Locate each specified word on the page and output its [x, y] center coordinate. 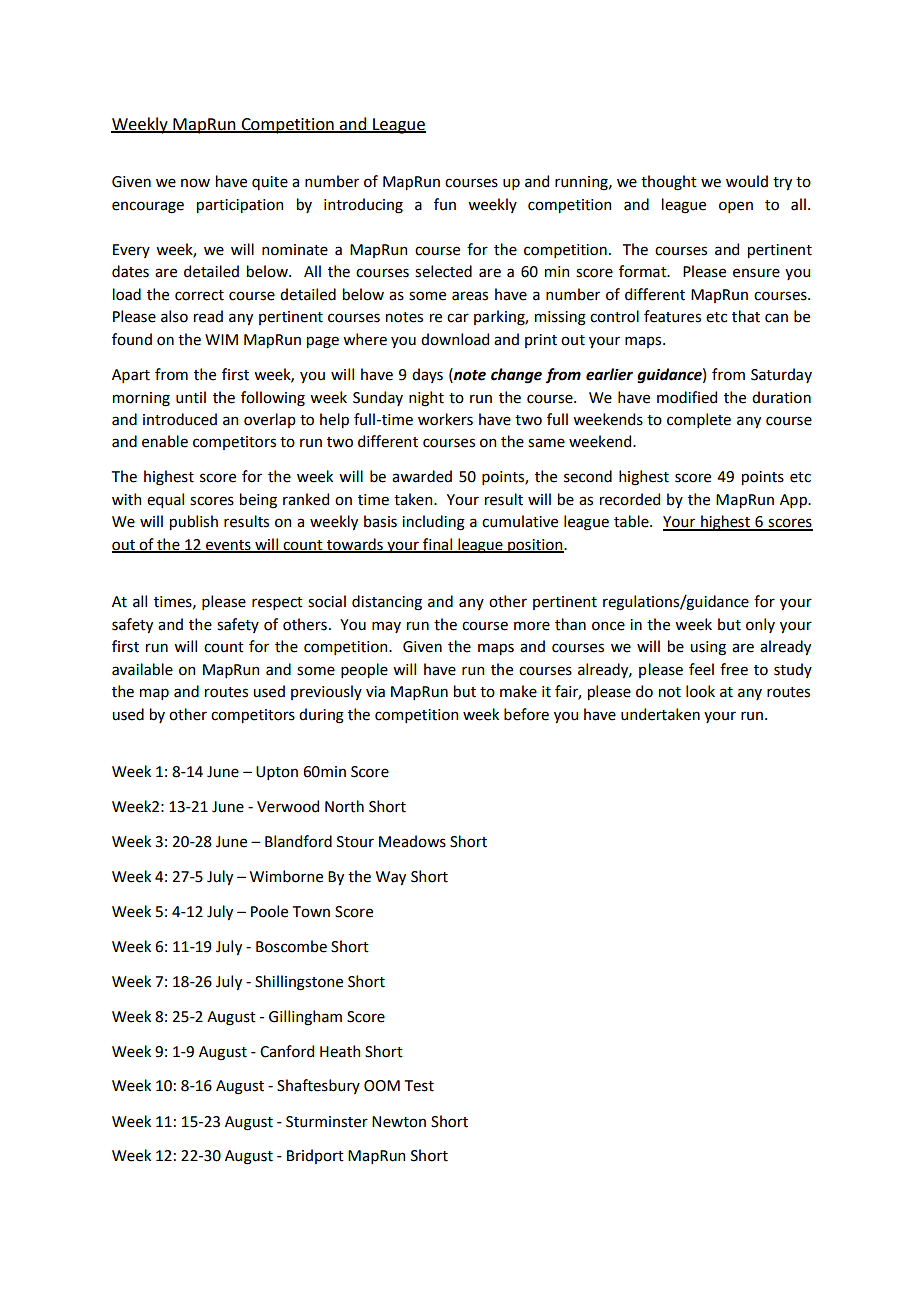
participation [240, 206]
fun [445, 204]
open [736, 207]
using [708, 648]
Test [419, 1086]
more [532, 626]
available [142, 669]
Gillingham [305, 1018]
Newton [399, 1122]
